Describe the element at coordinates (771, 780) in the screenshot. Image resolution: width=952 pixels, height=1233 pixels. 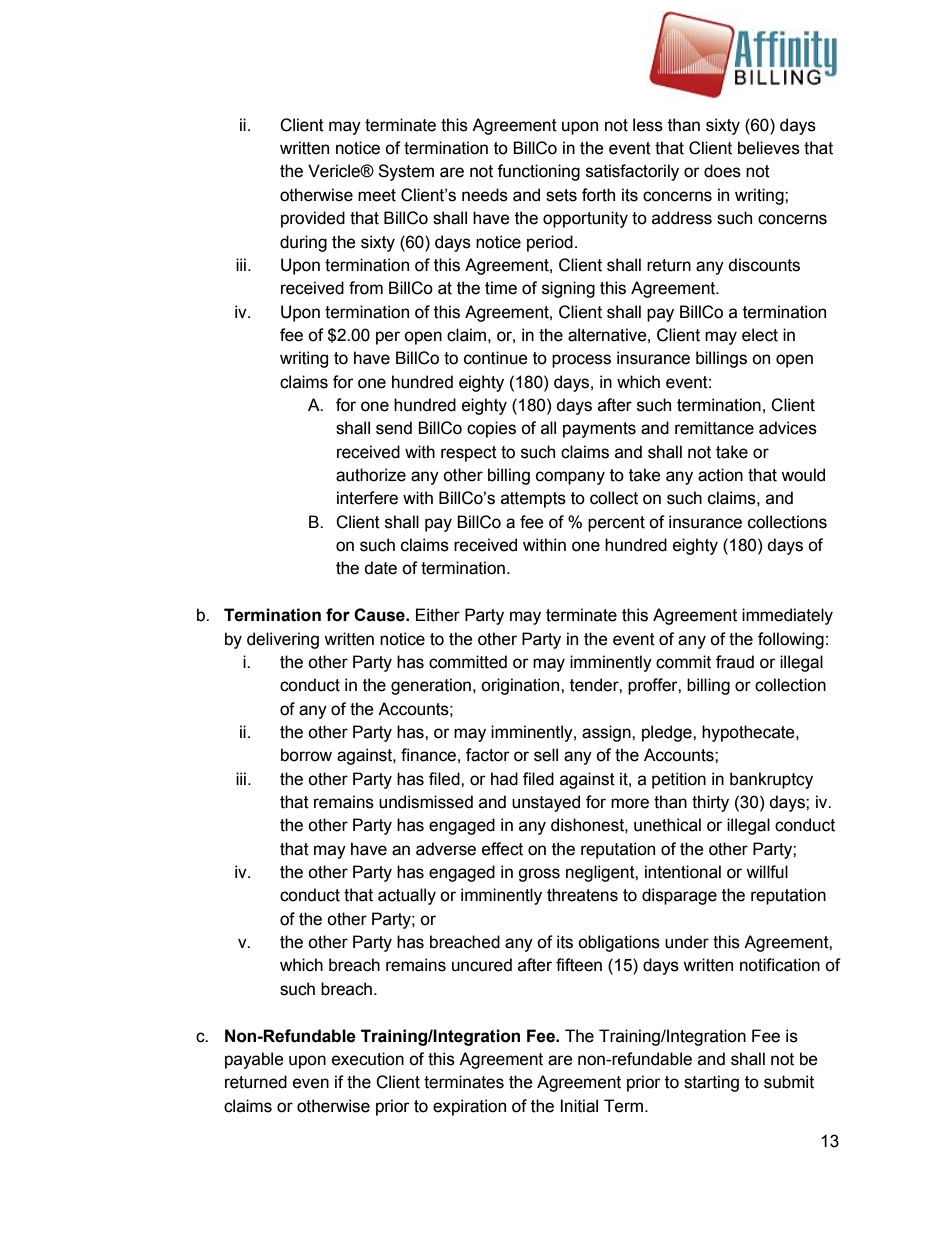
I see `bankruptcy` at that location.
